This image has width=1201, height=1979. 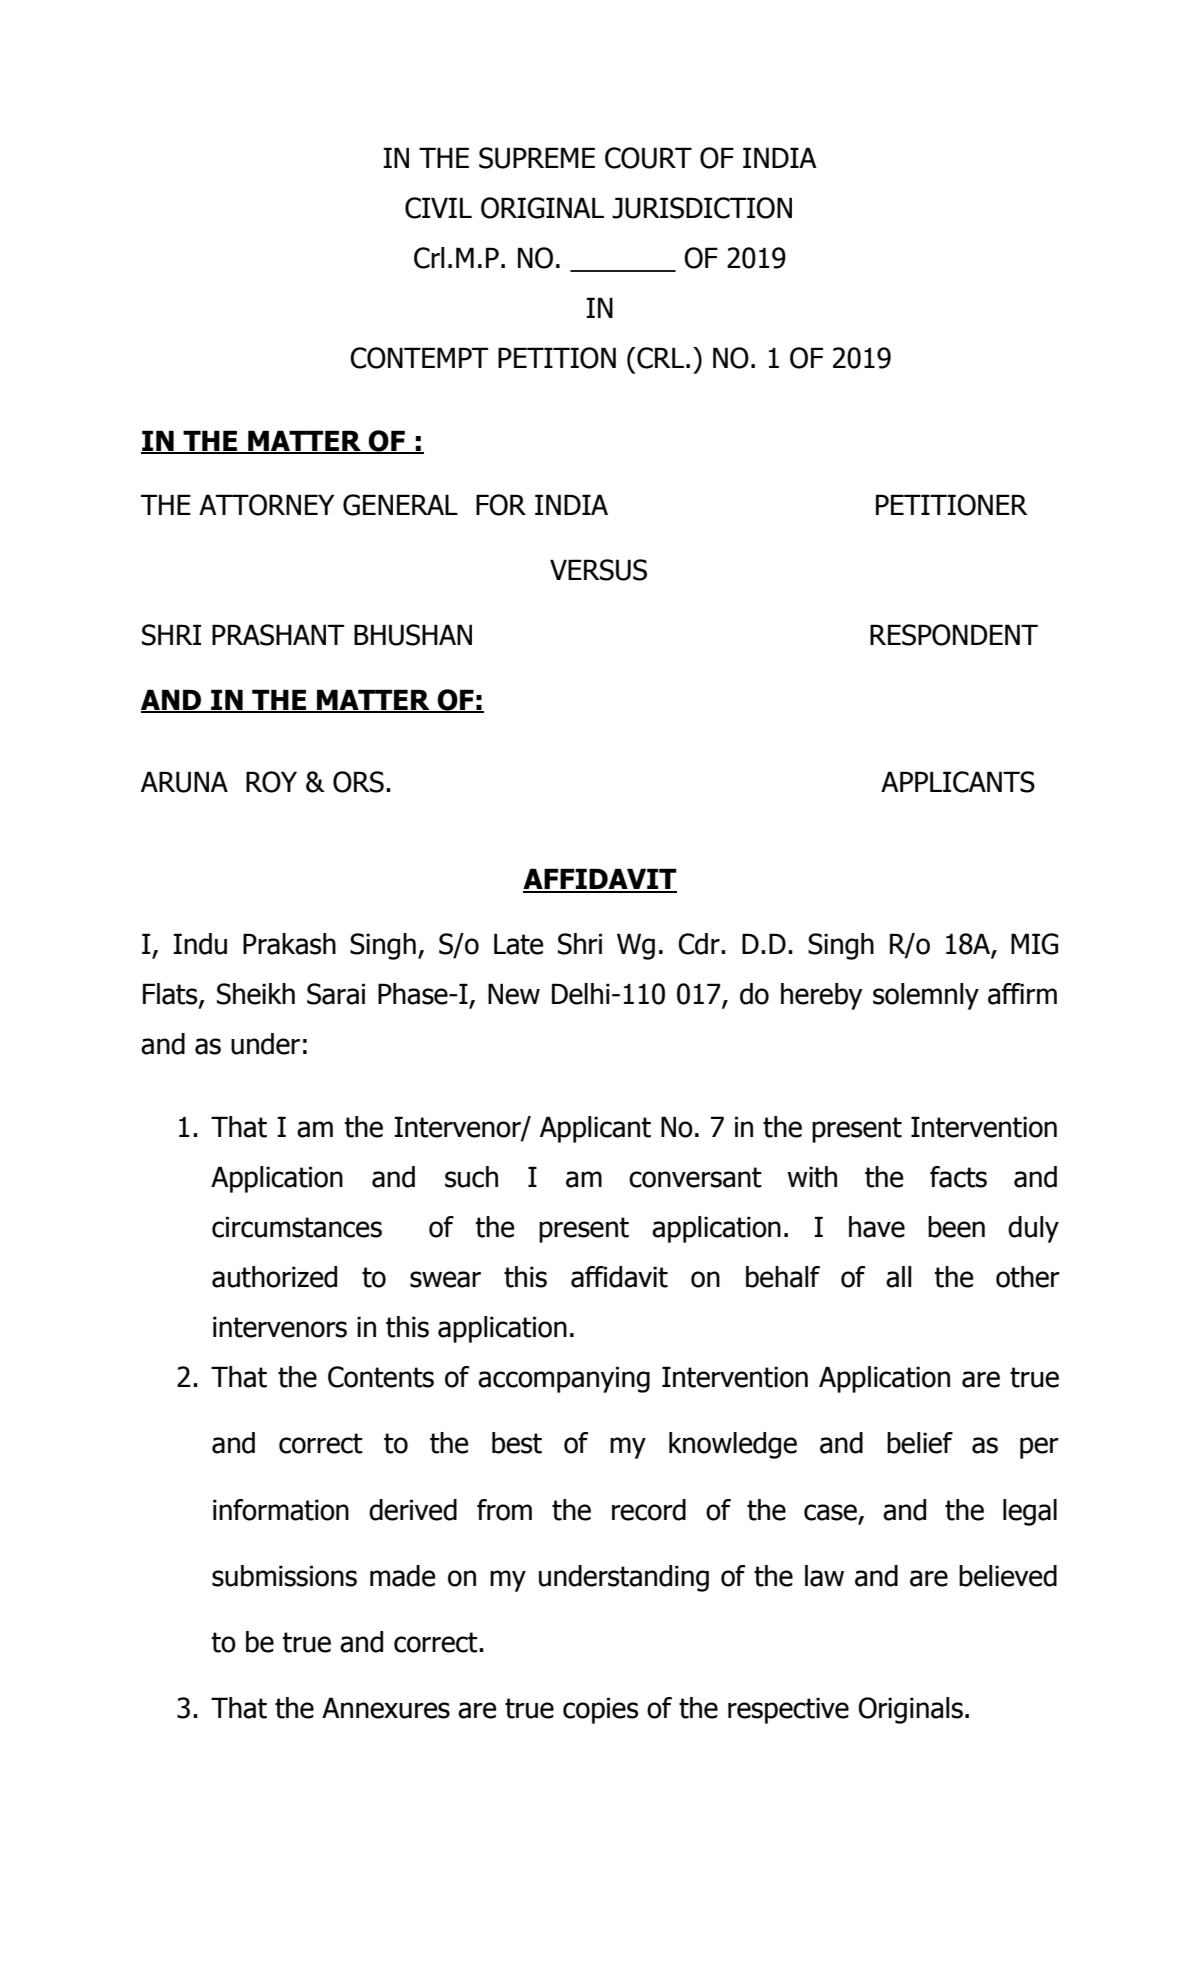 I want to click on accompanying, so click(x=564, y=1379).
